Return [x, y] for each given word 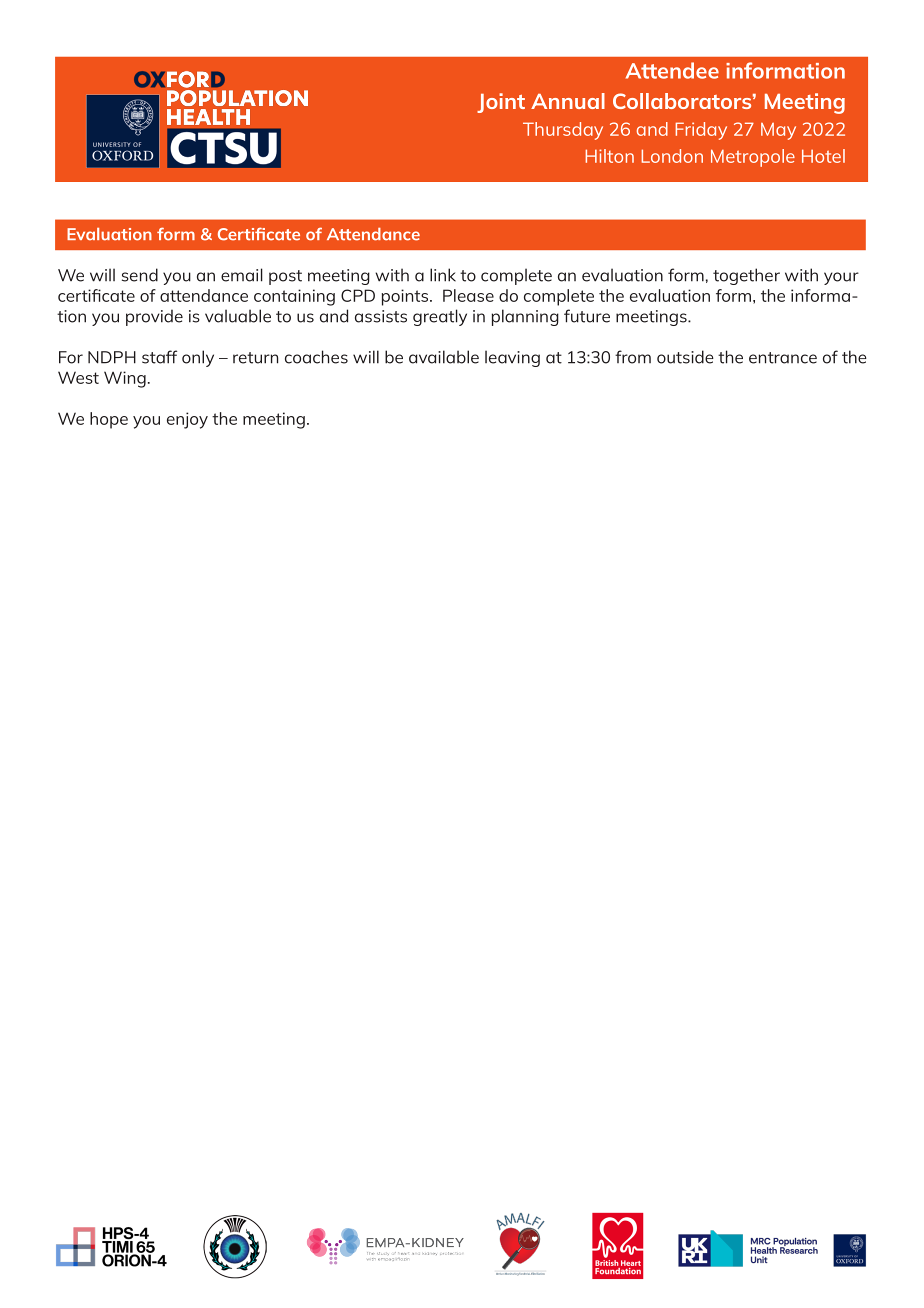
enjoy [187, 420]
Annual [568, 101]
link [443, 275]
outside [685, 357]
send [140, 275]
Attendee [672, 70]
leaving [512, 358]
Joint [501, 103]
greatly [440, 317]
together [746, 276]
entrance [783, 358]
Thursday [563, 131]
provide [154, 317]
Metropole [753, 158]
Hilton [609, 156]
